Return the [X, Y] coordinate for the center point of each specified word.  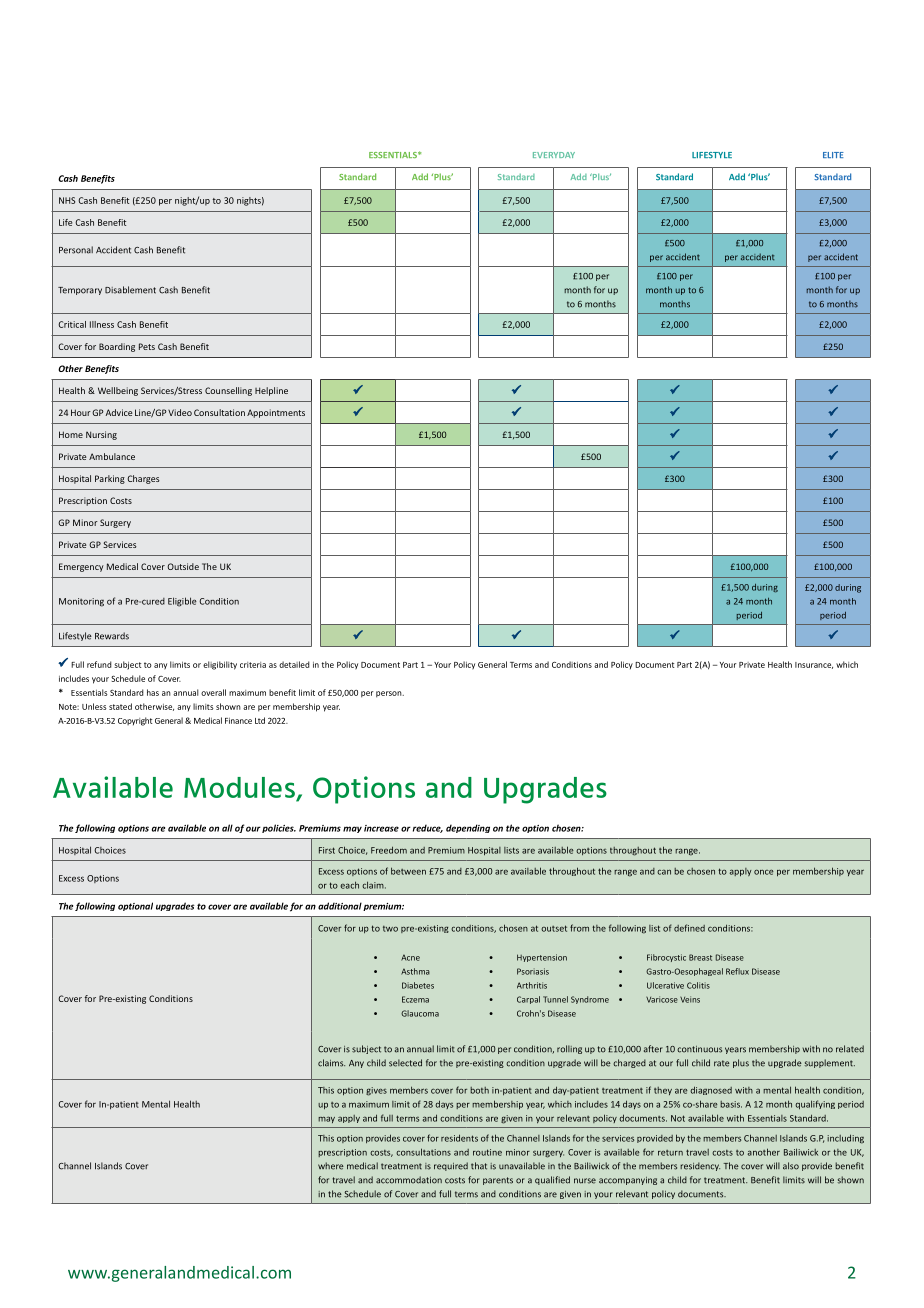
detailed [294, 664]
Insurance [814, 665]
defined [689, 928]
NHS [67, 200]
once [764, 872]
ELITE [833, 155]
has [153, 692]
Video [180, 412]
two [390, 929]
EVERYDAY [554, 155]
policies [279, 828]
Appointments [276, 413]
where [331, 1166]
